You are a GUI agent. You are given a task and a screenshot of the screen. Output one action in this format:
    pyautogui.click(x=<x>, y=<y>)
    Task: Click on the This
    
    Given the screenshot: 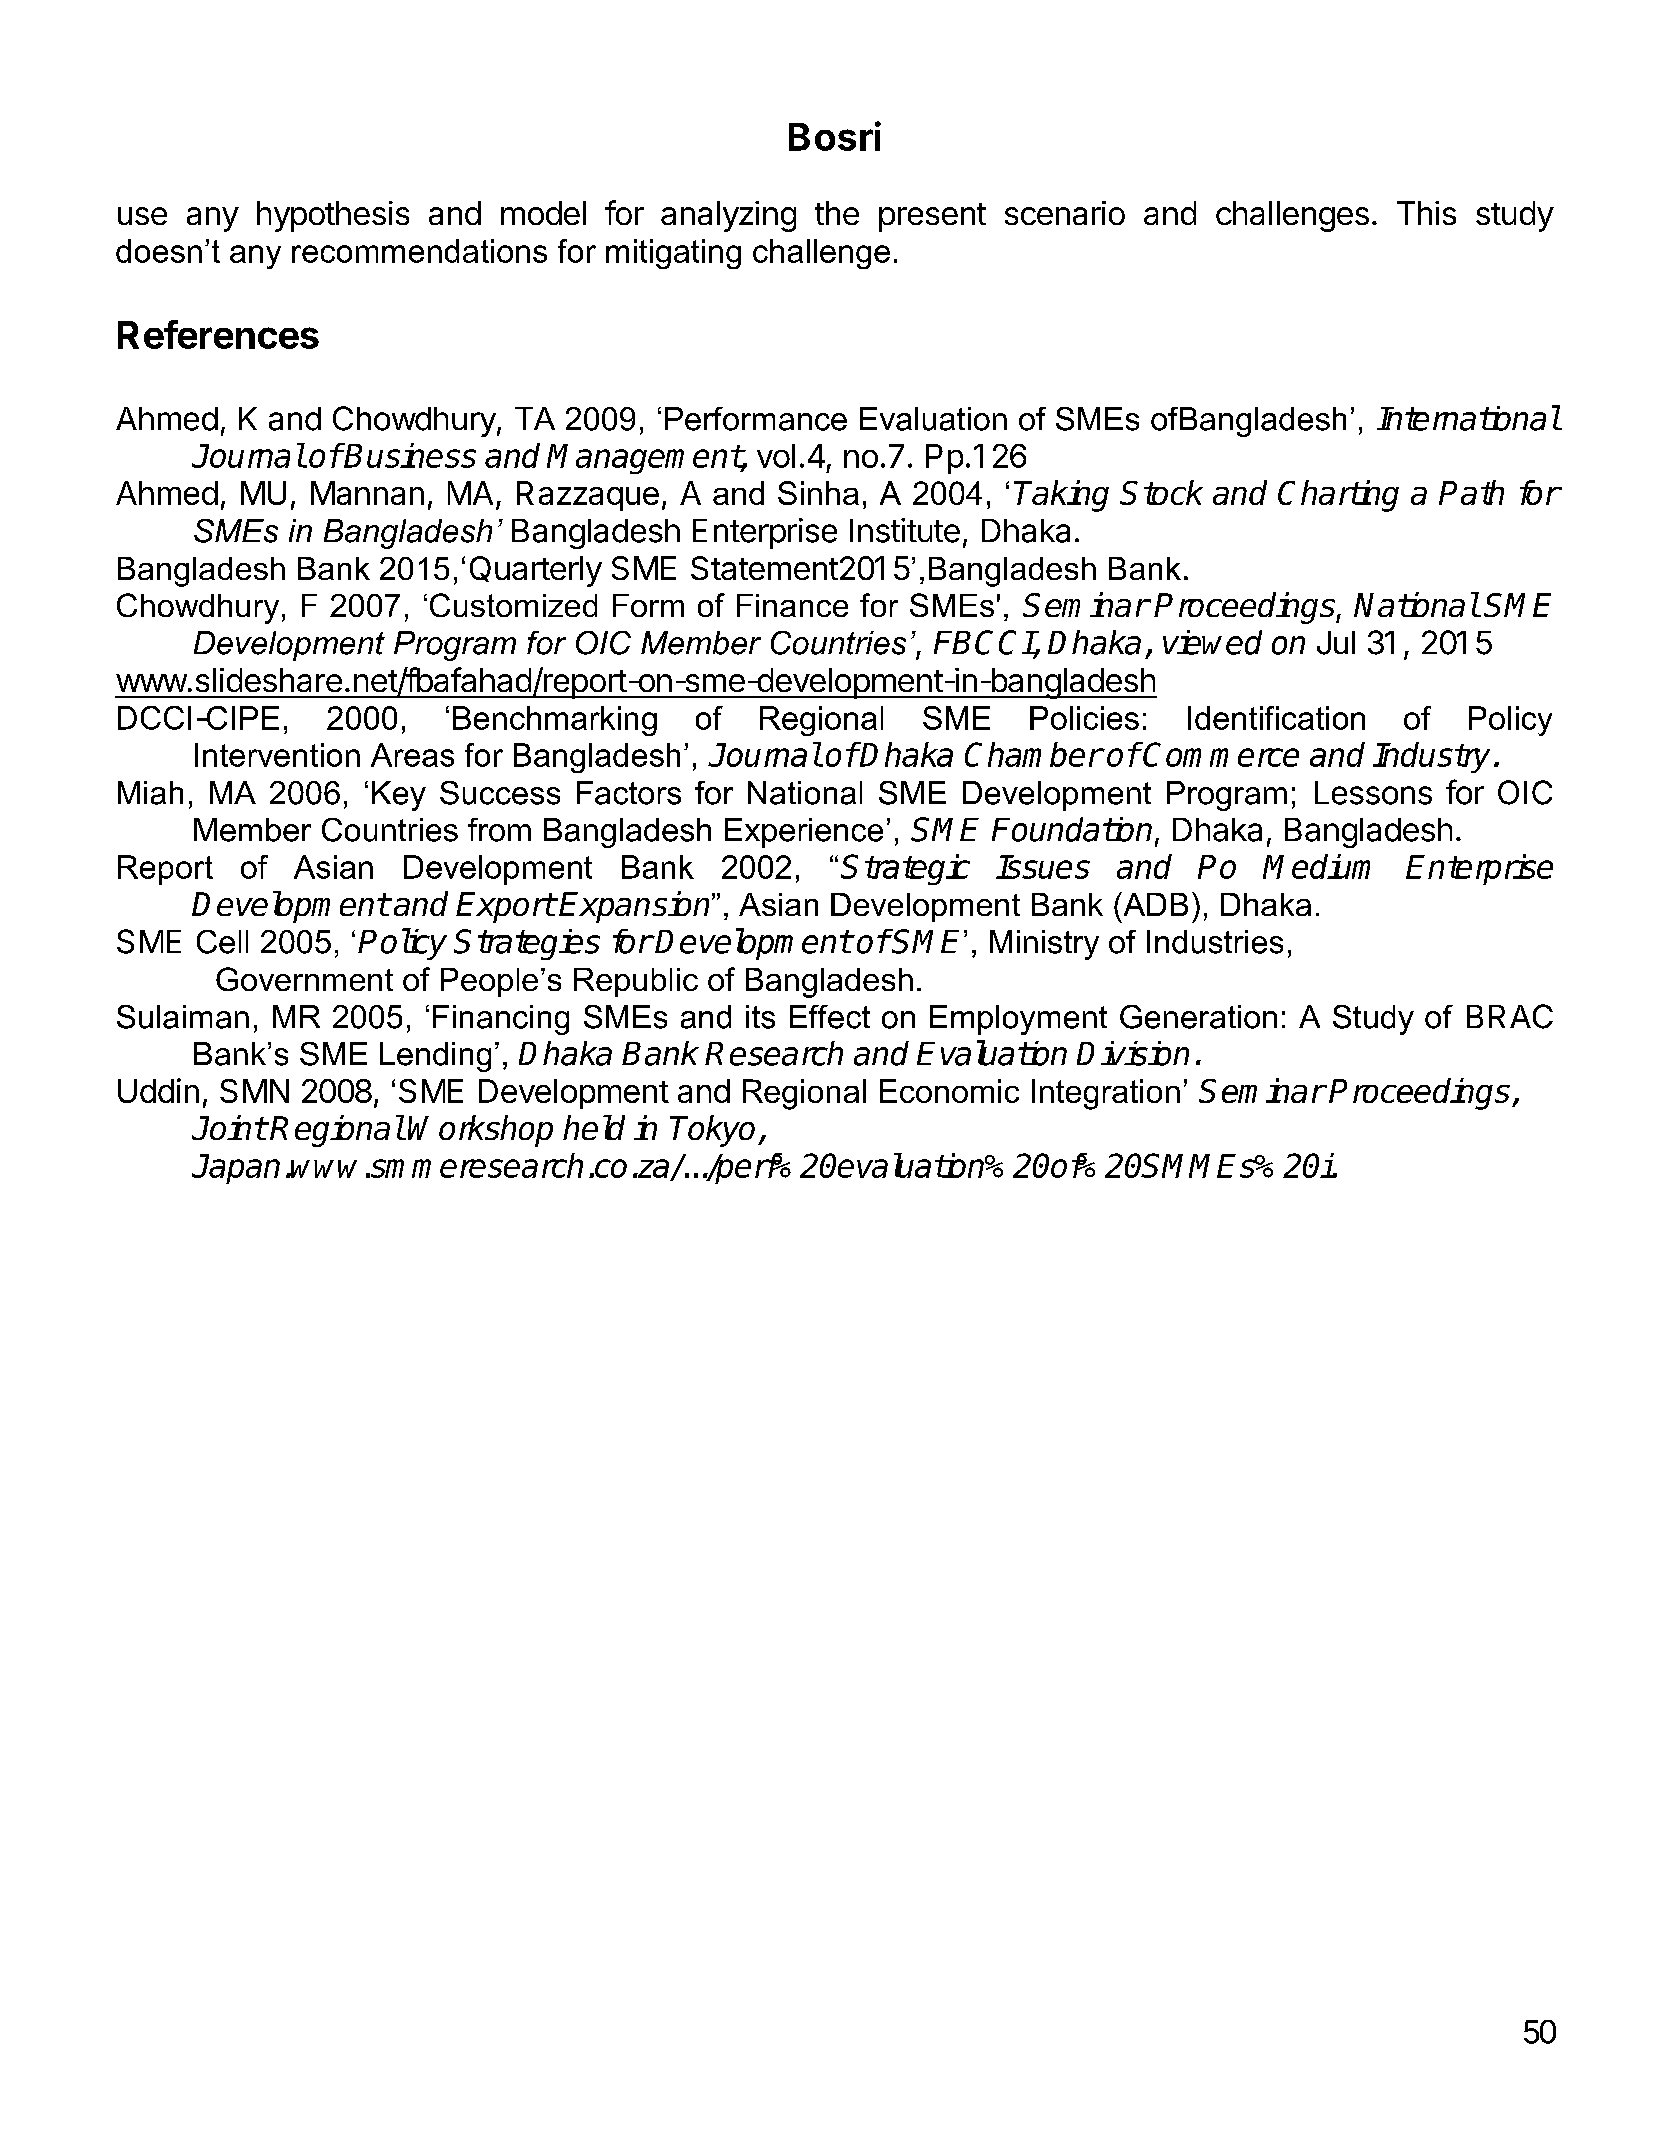 What is the action you would take?
    pyautogui.click(x=1426, y=213)
